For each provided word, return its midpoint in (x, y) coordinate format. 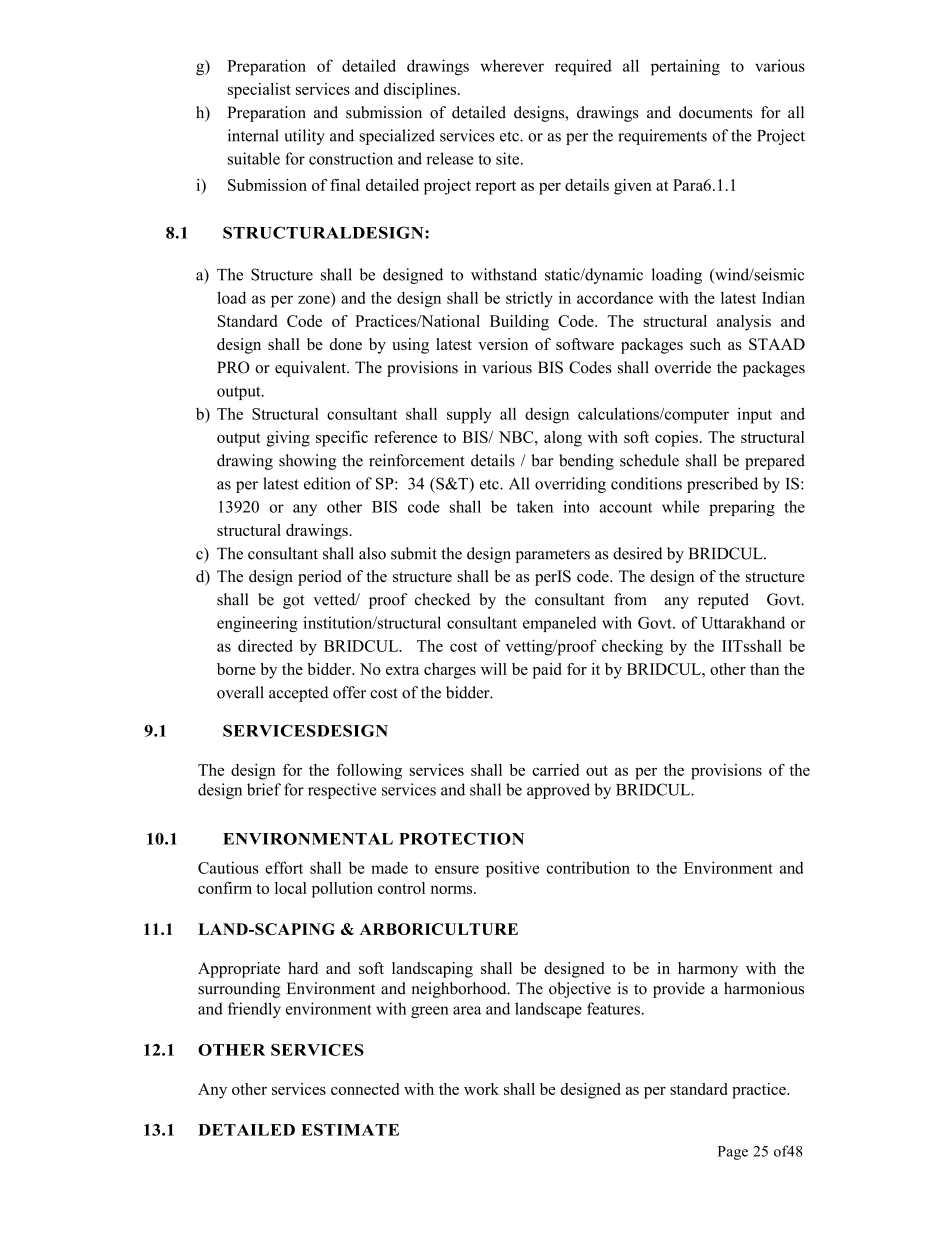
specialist (259, 91)
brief (264, 789)
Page (733, 1153)
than (764, 669)
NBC (517, 437)
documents (715, 112)
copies (676, 439)
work (481, 1089)
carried (555, 770)
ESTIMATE (350, 1130)
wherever (512, 66)
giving (288, 439)
